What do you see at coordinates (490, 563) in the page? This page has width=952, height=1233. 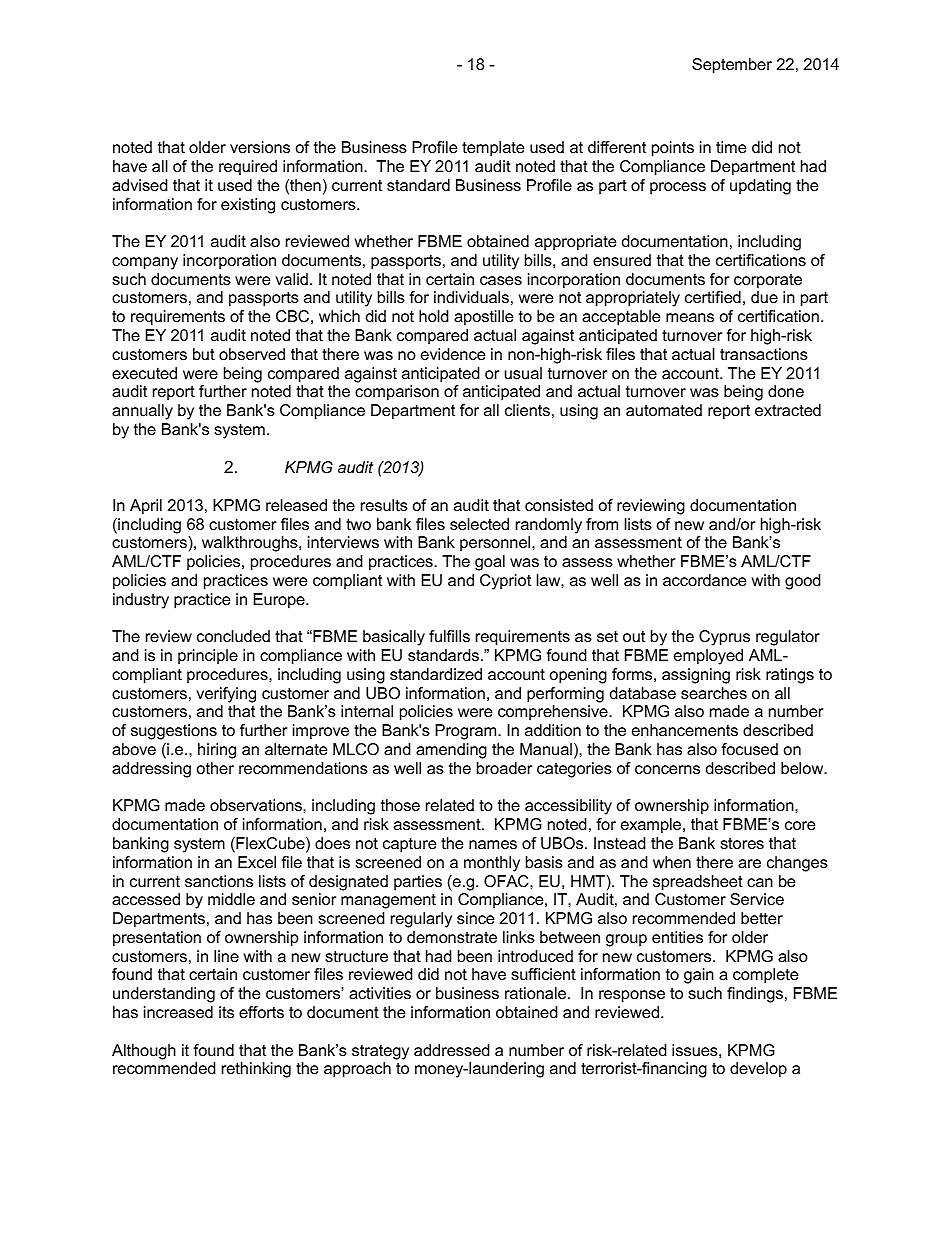 I see `goal` at bounding box center [490, 563].
